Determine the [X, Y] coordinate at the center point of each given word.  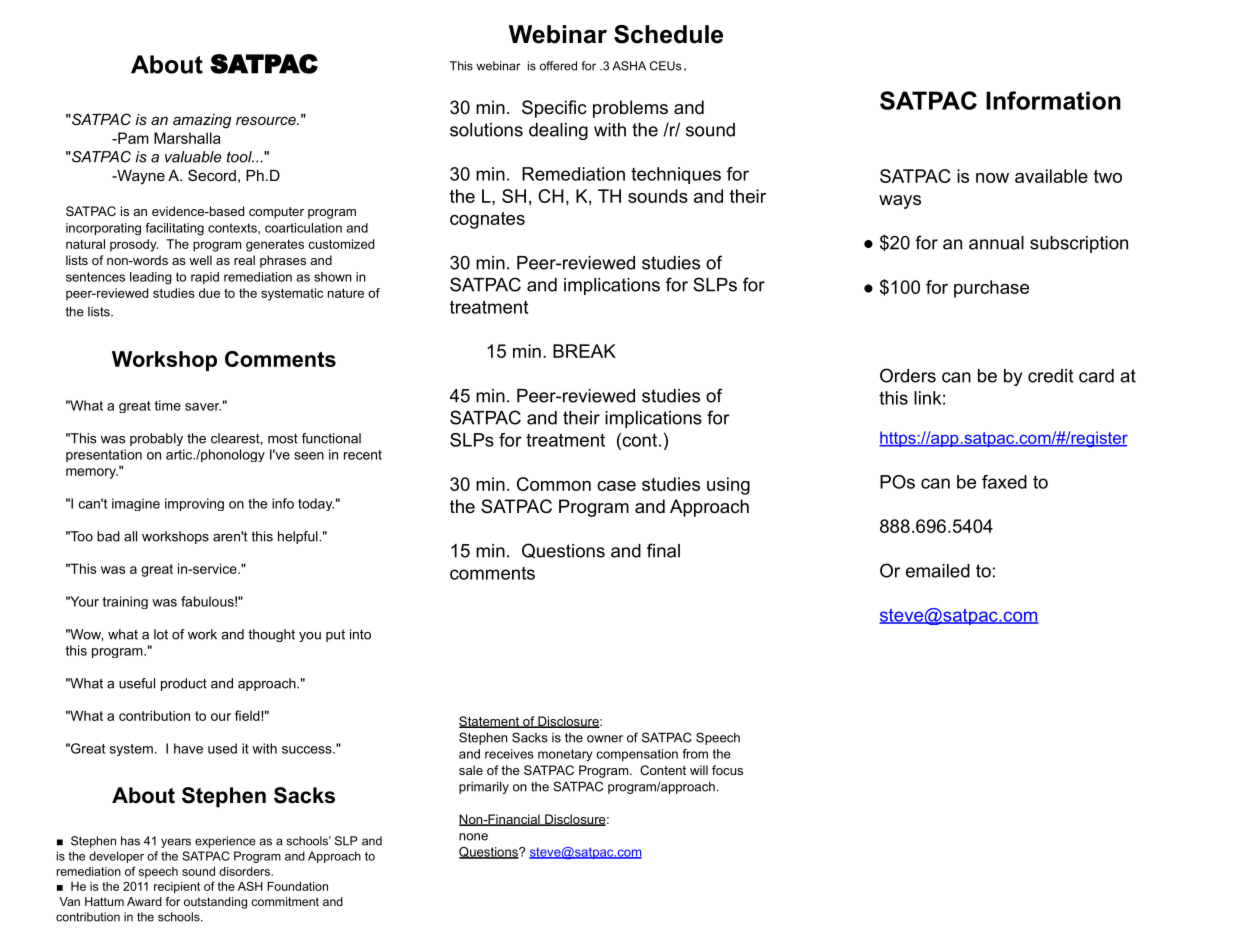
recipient [177, 888]
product [184, 684]
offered [558, 66]
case [616, 486]
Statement [490, 722]
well [200, 260]
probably [156, 439]
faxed [1004, 482]
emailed [938, 571]
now [992, 178]
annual [996, 243]
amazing [202, 121]
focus [727, 770]
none [473, 837]
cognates [487, 220]
